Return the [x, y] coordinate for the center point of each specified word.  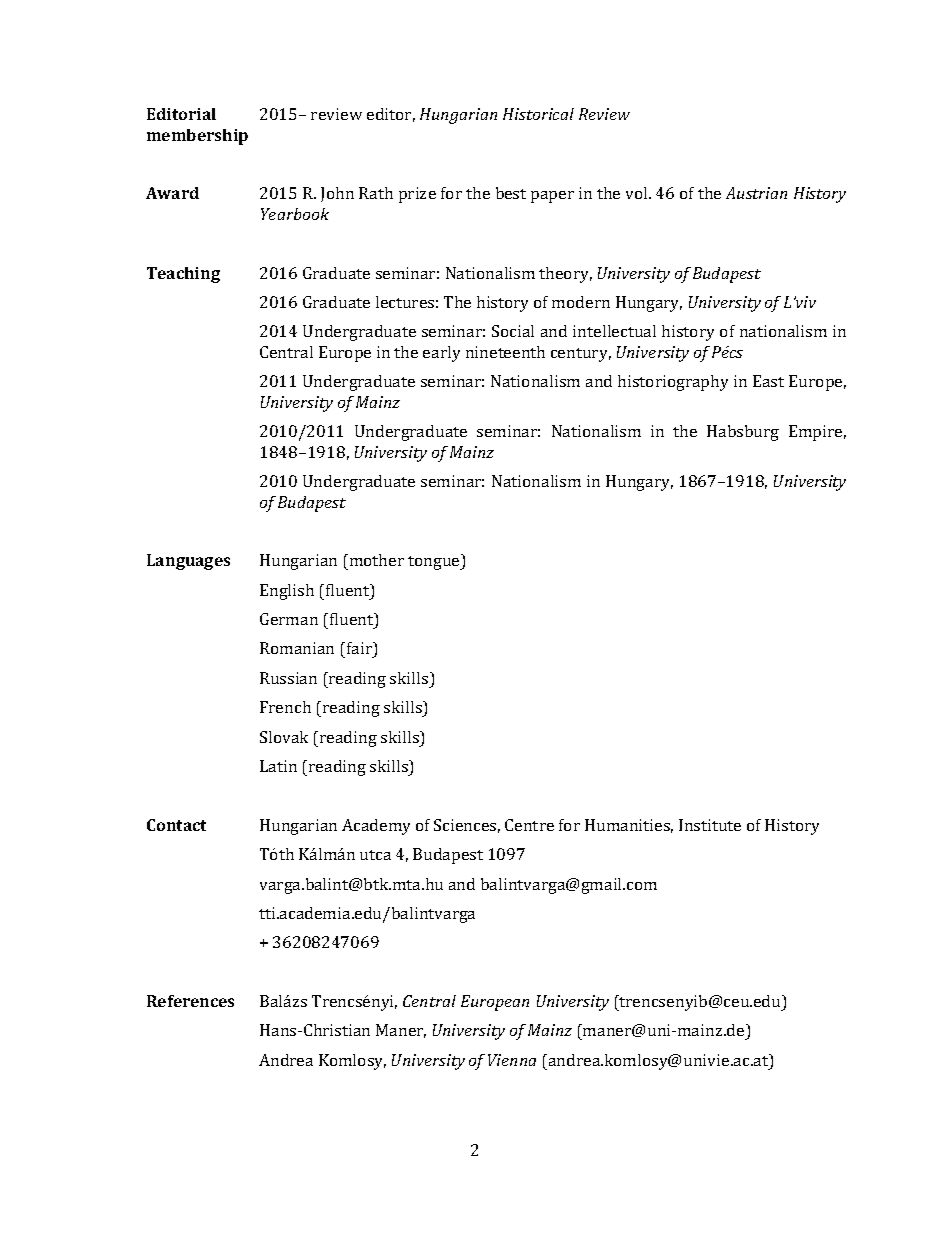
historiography [673, 383]
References [190, 1001]
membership [197, 137]
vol [638, 193]
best [511, 193]
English [287, 592]
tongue [435, 562]
